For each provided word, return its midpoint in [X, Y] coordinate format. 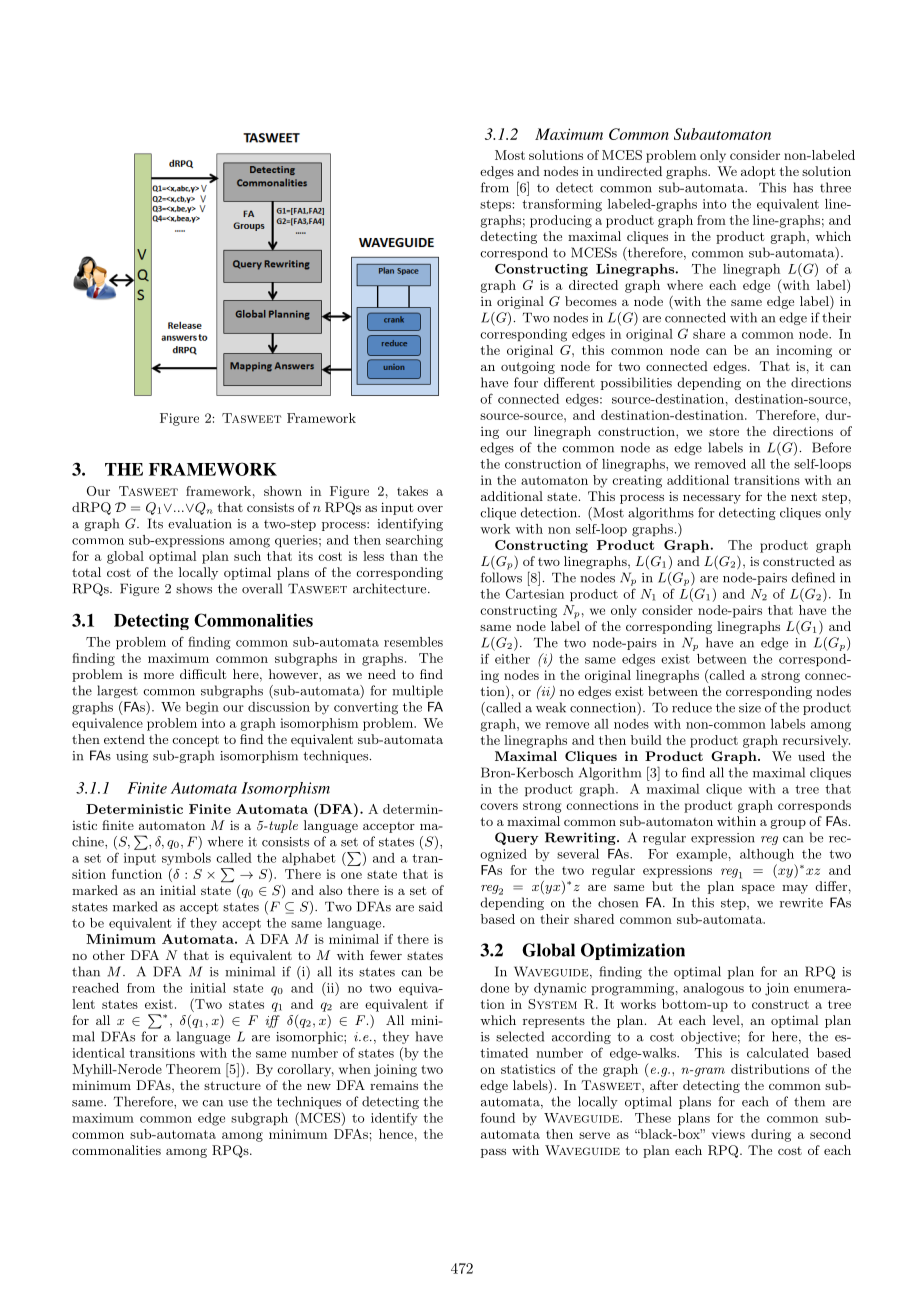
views [728, 1134]
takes [412, 491]
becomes [591, 301]
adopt [758, 172]
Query [517, 838]
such [247, 556]
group [788, 824]
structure [232, 1085]
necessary [712, 499]
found [498, 1118]
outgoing [528, 367]
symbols [186, 859]
